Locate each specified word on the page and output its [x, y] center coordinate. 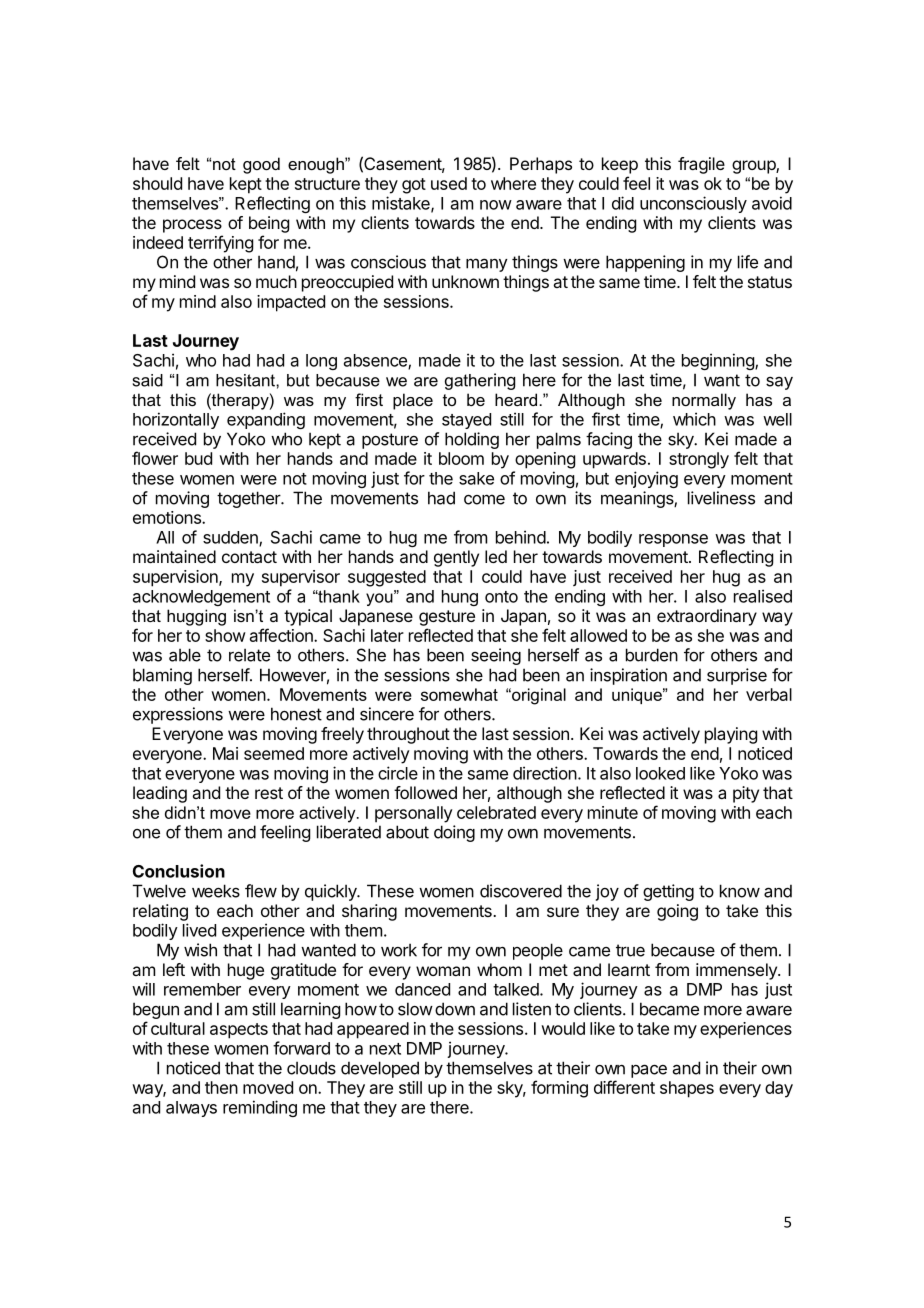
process [192, 226]
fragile [701, 165]
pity [746, 794]
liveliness [721, 498]
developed [380, 1069]
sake [476, 478]
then [221, 1087]
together [249, 499]
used [449, 183]
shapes [687, 1089]
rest [269, 793]
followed [425, 792]
